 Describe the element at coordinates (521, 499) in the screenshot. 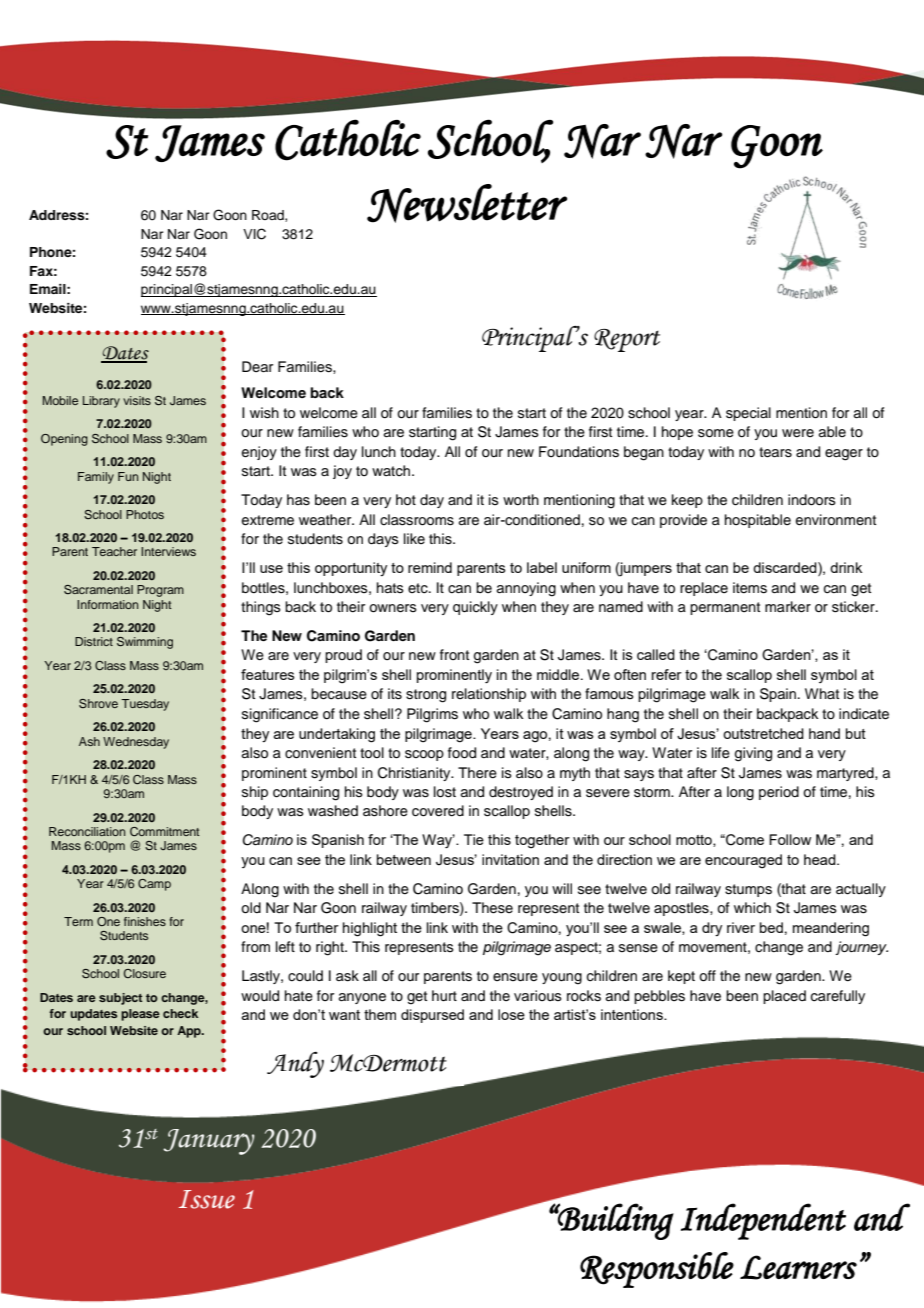

I see `worth` at that location.
